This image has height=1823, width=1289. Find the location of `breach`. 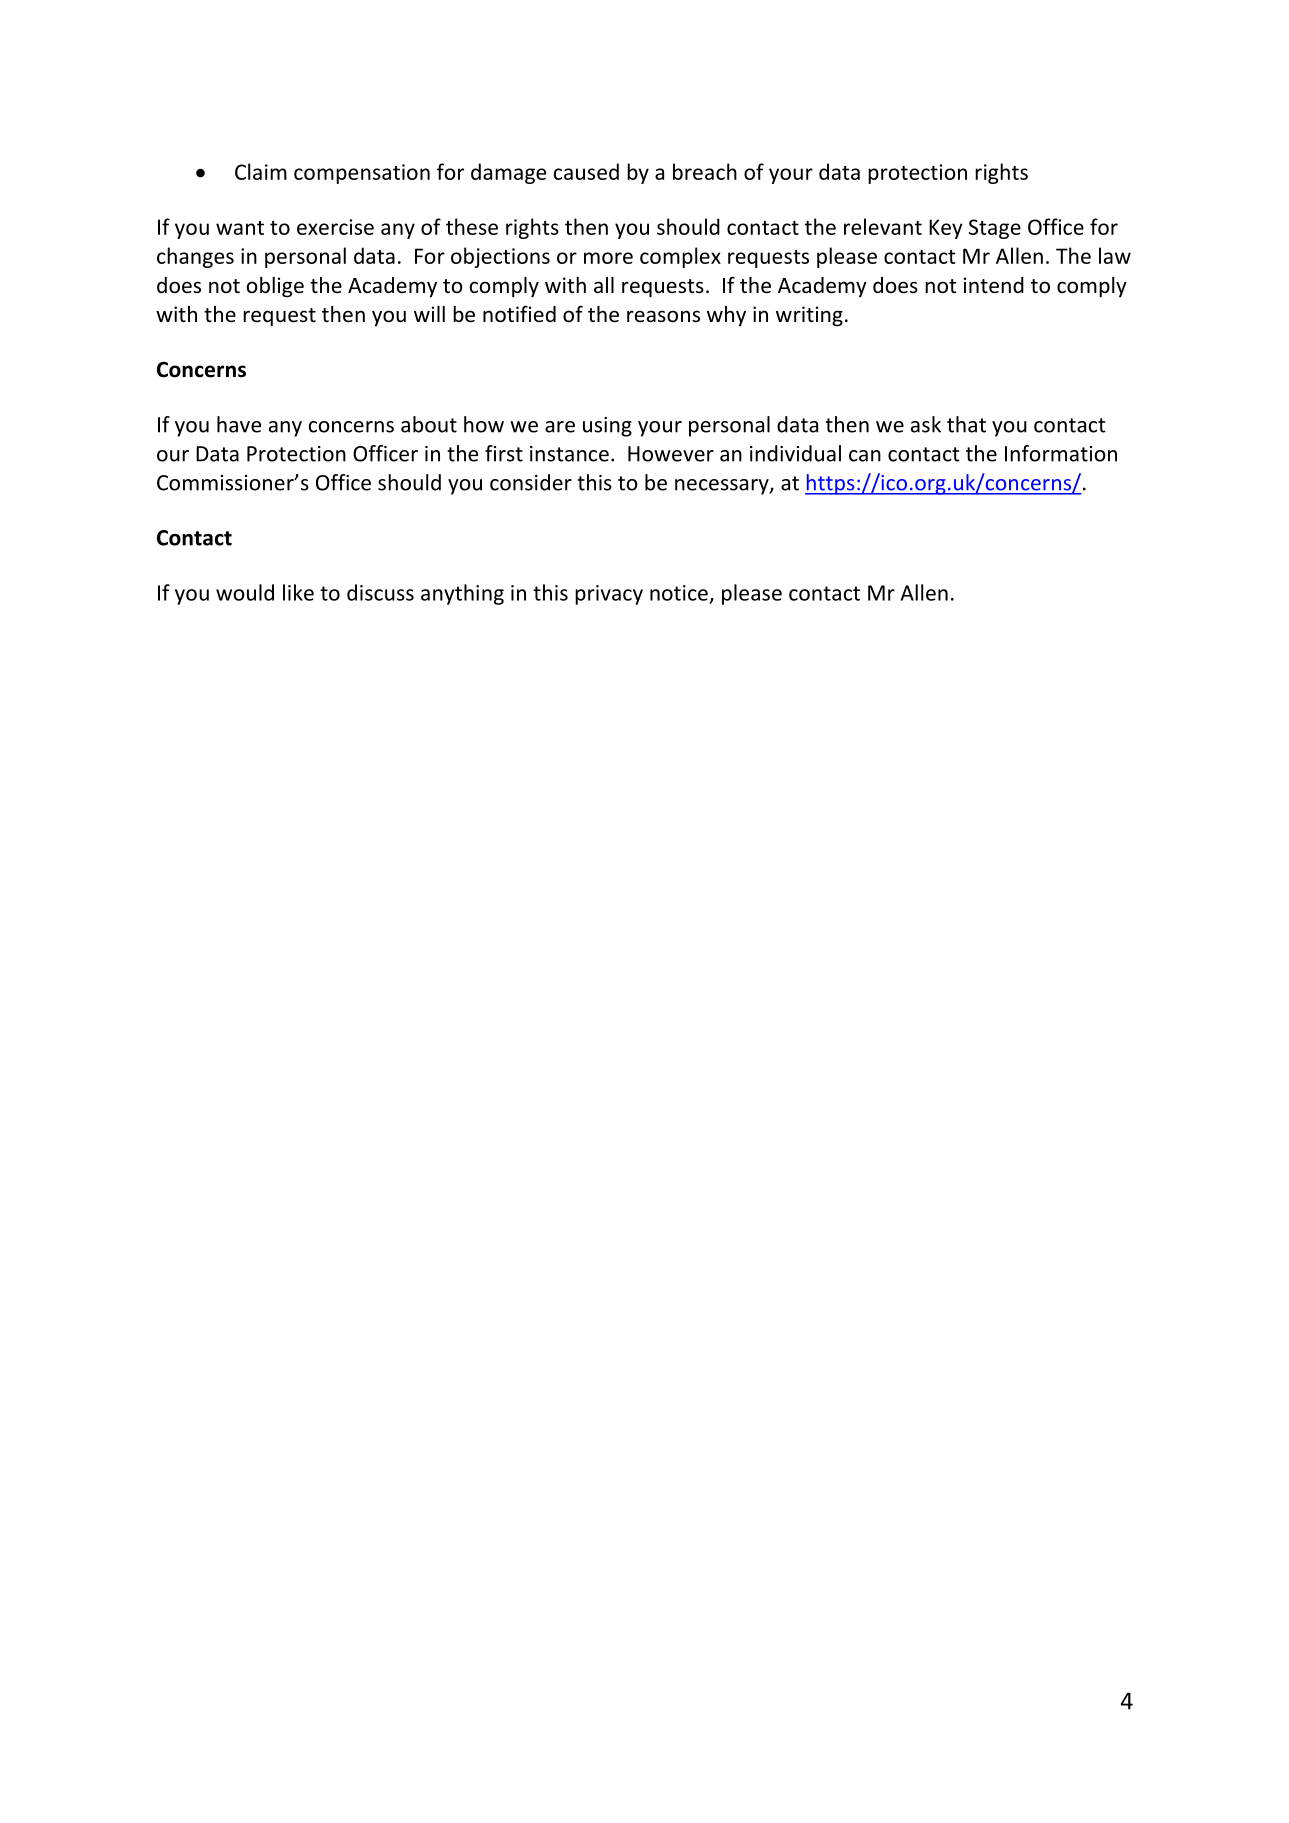

breach is located at coordinates (705, 171).
